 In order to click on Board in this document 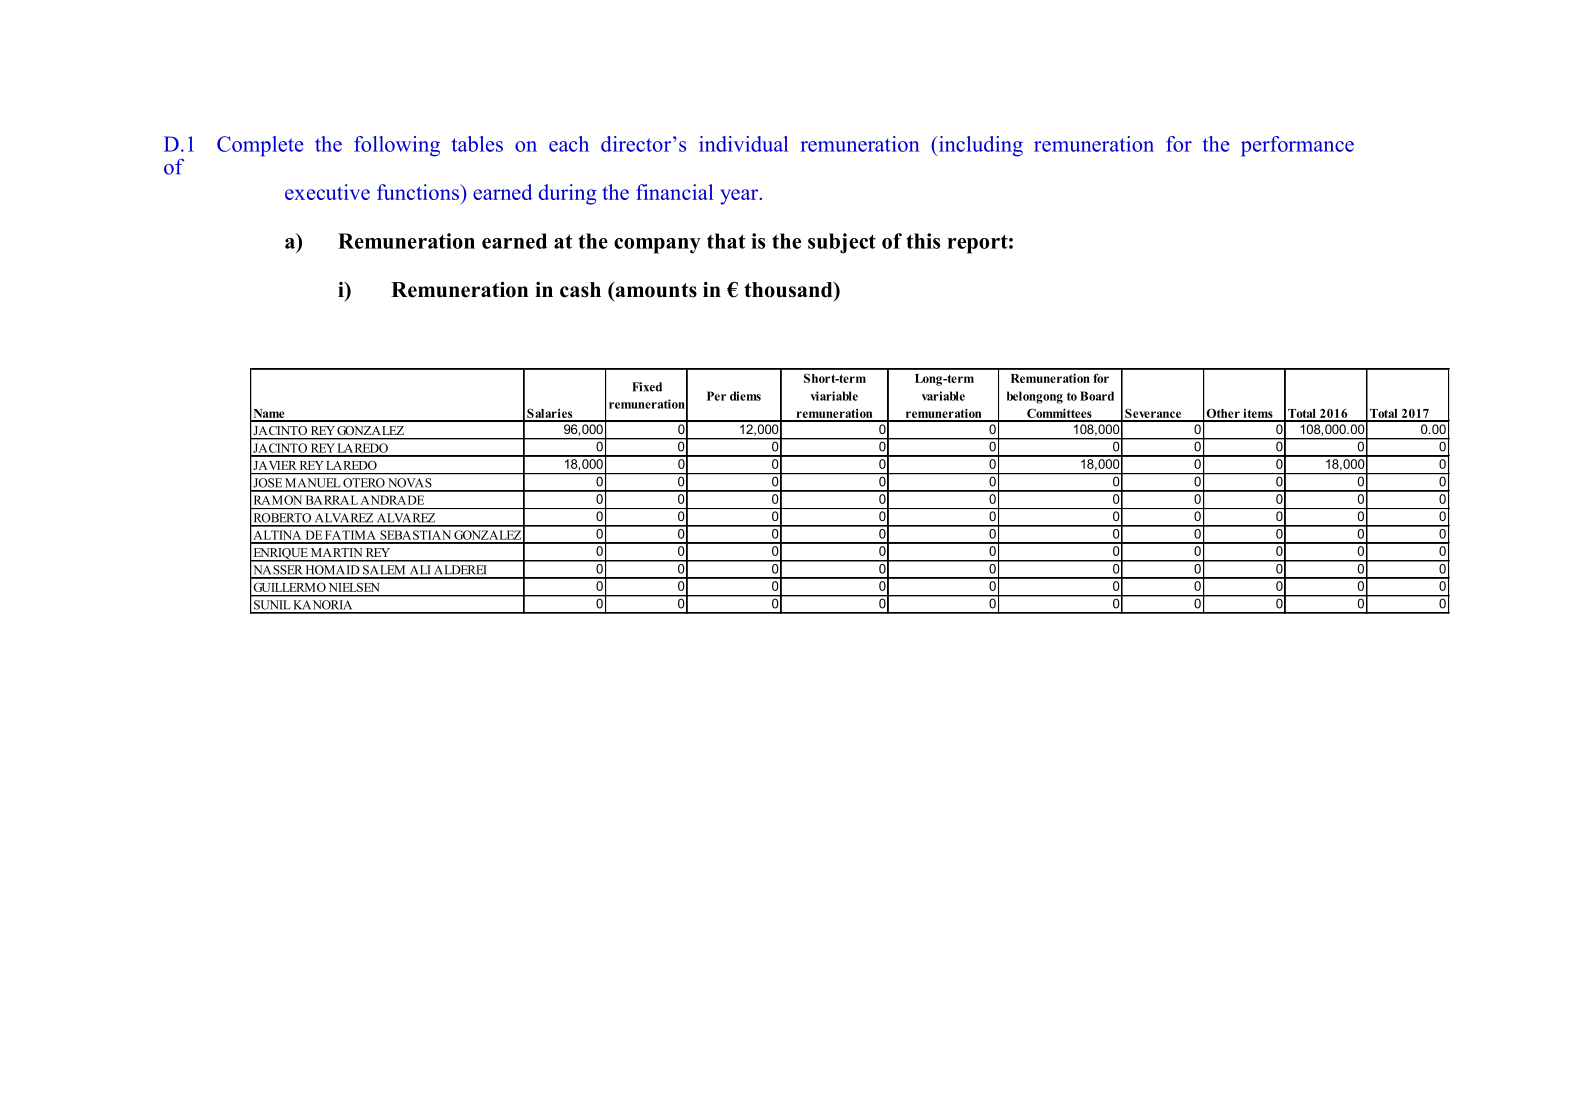, I will do `click(1097, 396)`.
